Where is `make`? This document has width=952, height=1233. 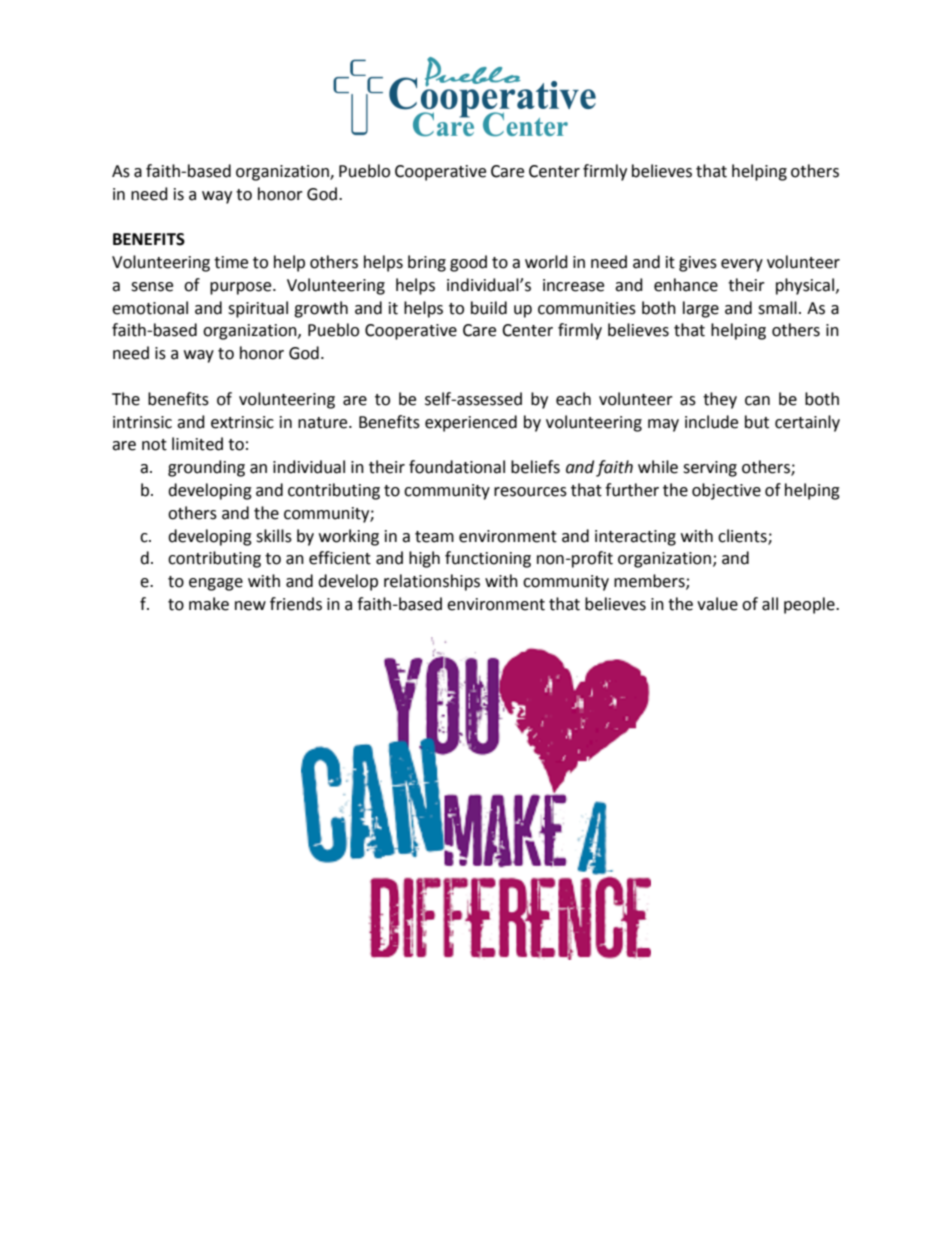 make is located at coordinates (209, 604).
